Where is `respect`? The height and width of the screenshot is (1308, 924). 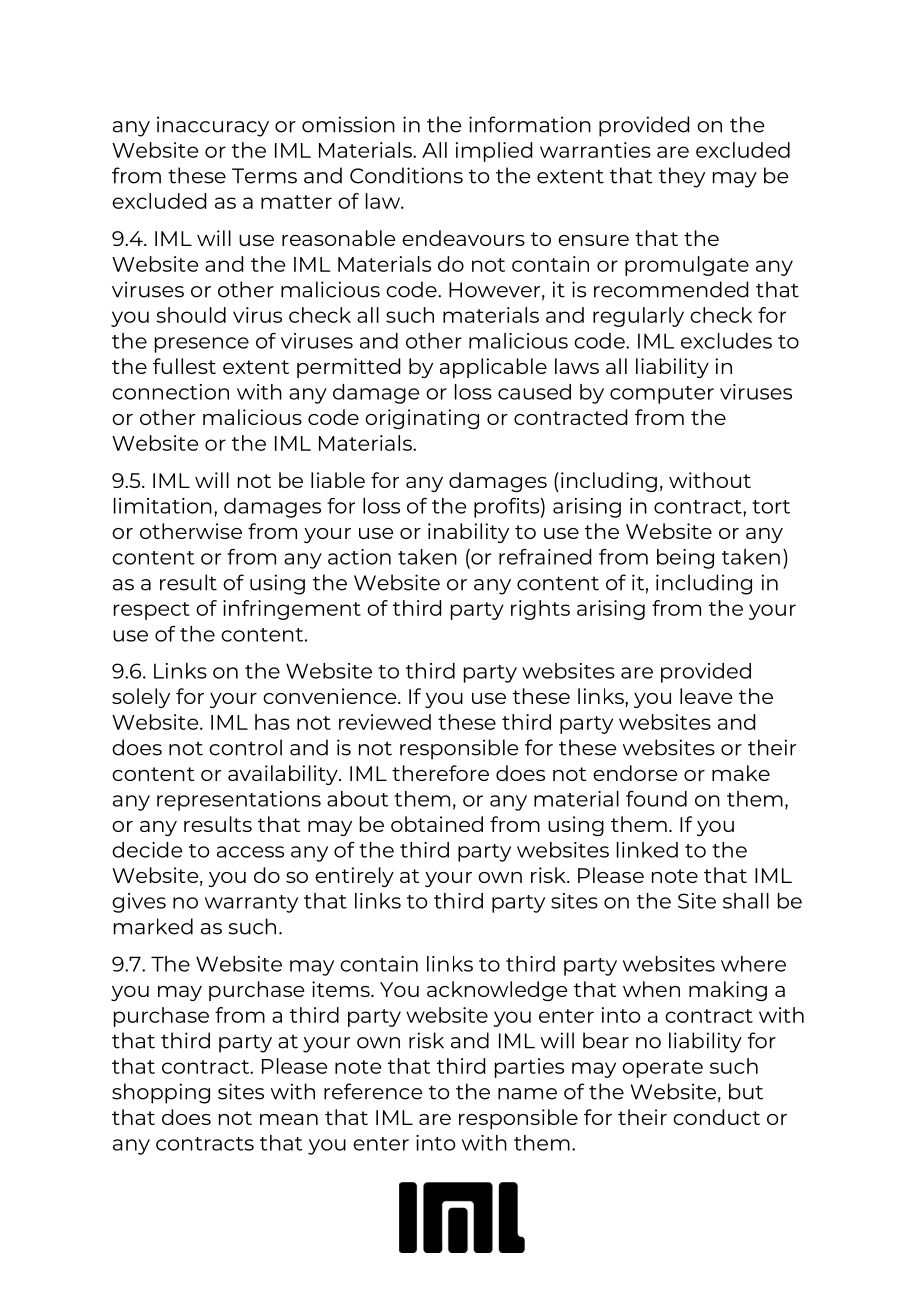
respect is located at coordinates (152, 611).
